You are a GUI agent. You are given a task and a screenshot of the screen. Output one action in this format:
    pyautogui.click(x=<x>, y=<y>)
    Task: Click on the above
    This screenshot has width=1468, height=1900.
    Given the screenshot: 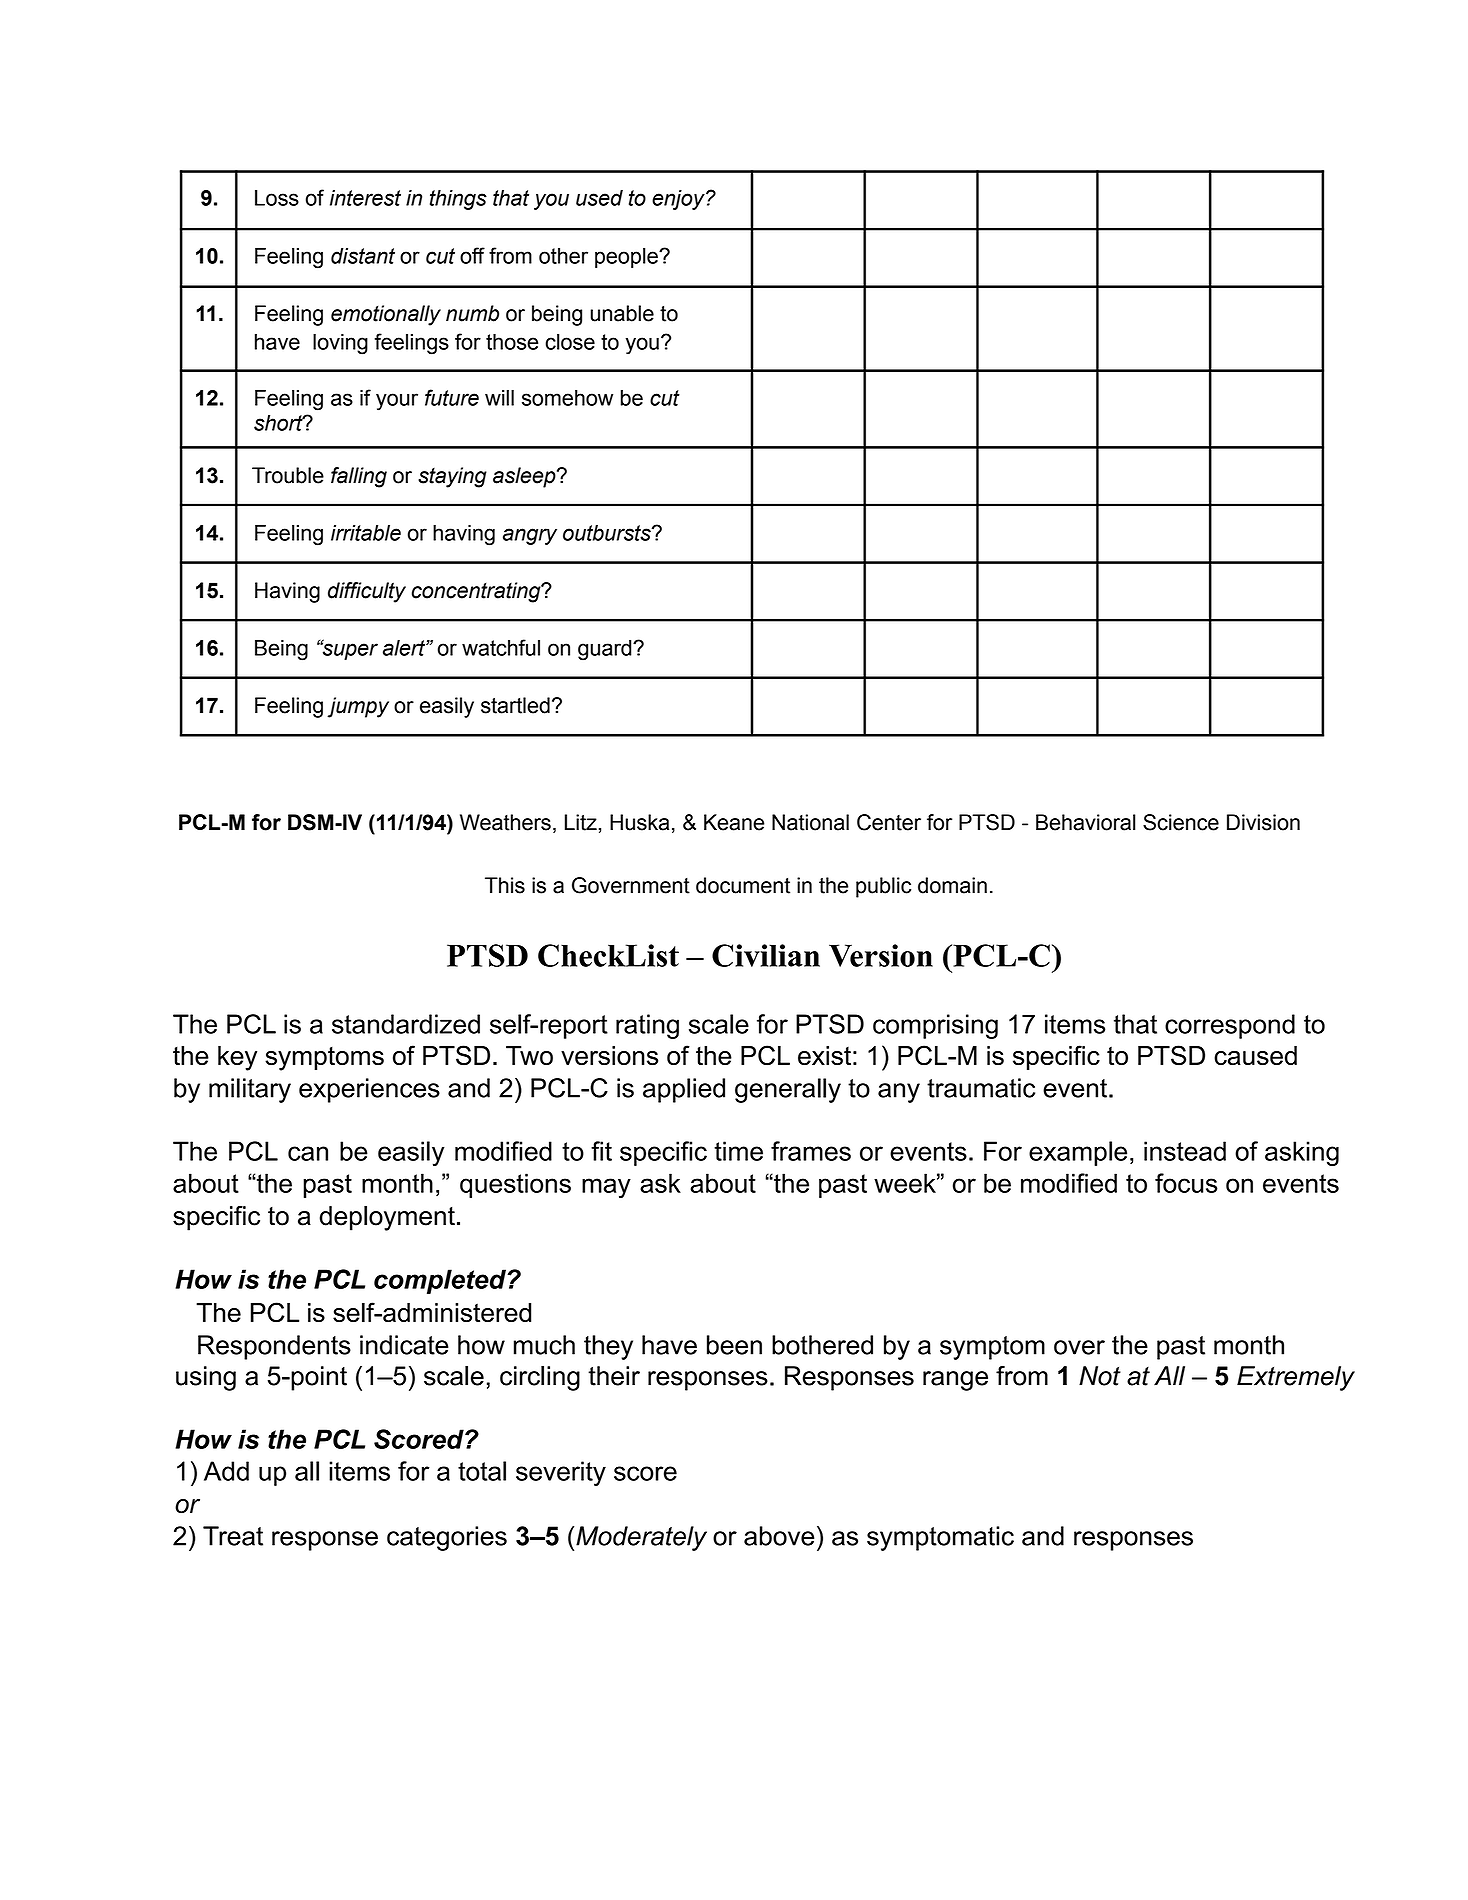 What is the action you would take?
    pyautogui.click(x=779, y=1536)
